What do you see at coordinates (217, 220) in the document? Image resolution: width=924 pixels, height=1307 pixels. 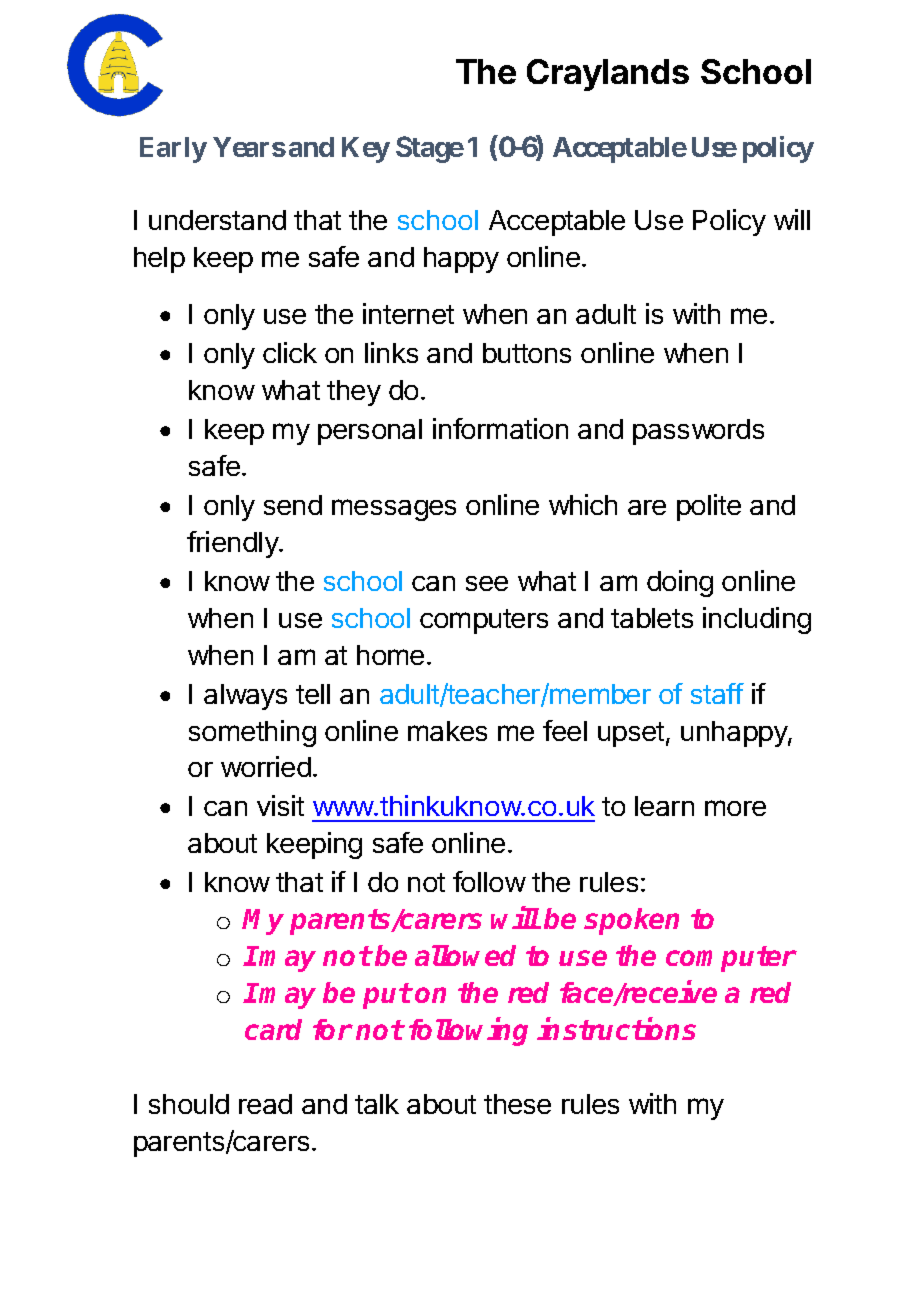 I see `understand` at bounding box center [217, 220].
